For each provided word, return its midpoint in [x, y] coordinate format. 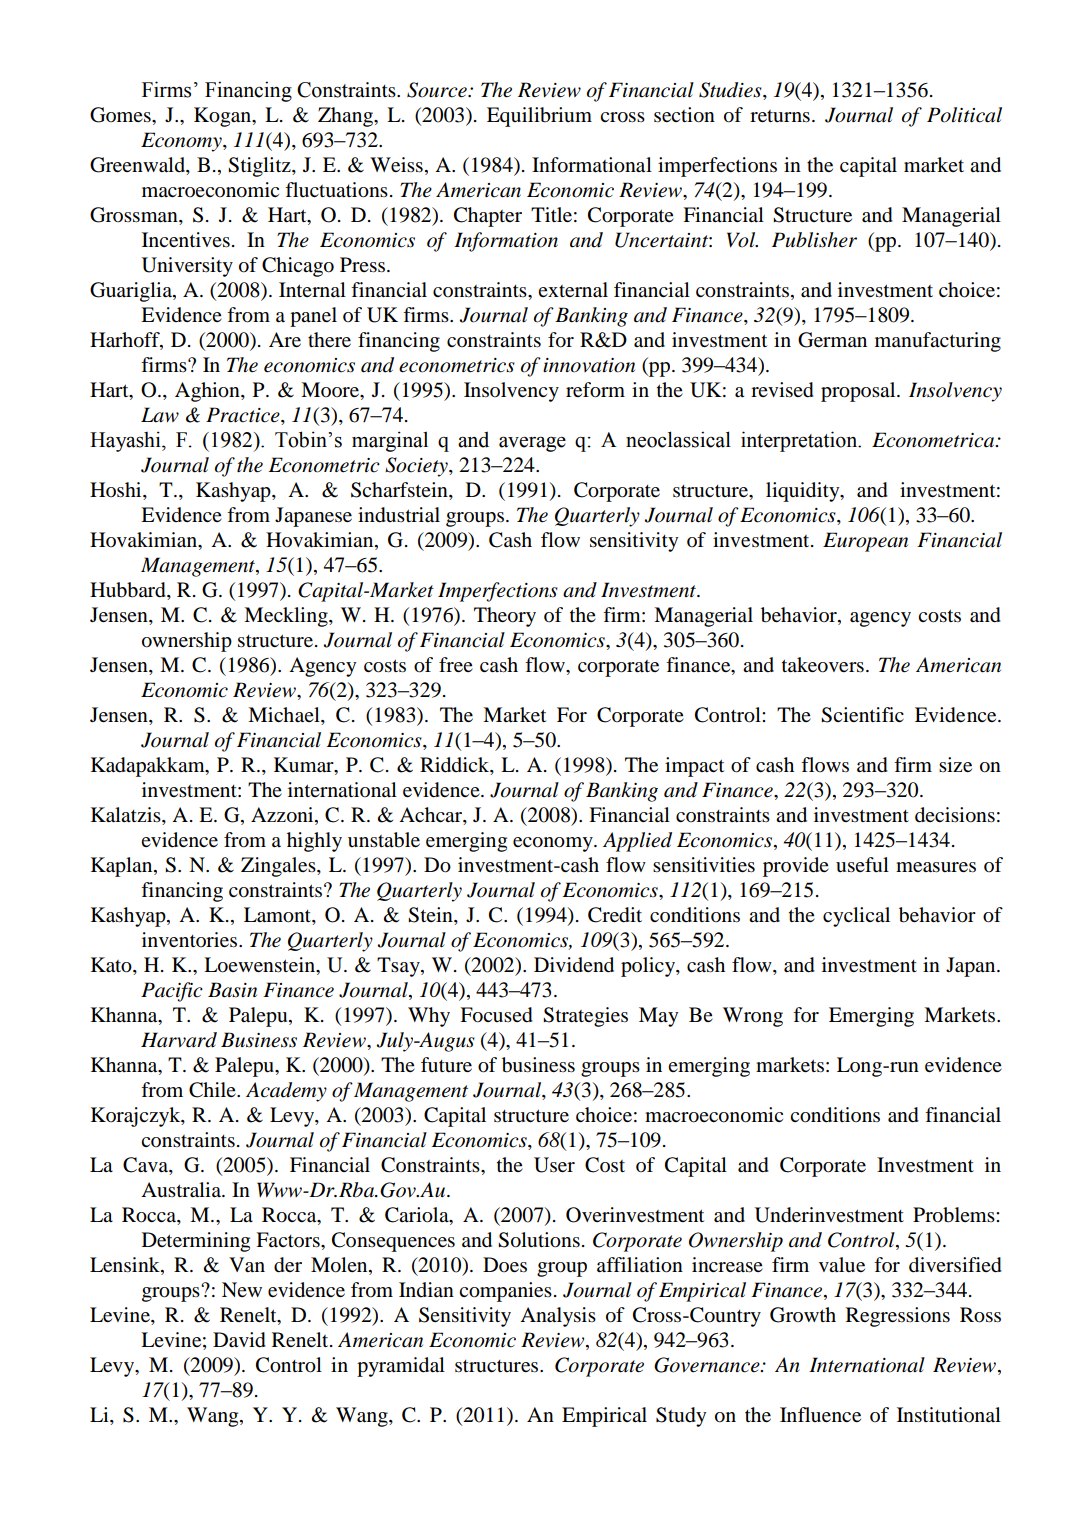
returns [780, 116]
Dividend [574, 965]
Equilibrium [539, 117]
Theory [505, 617]
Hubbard [129, 590]
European [865, 542]
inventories [191, 940]
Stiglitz [260, 167]
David [239, 1340]
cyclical [856, 917]
